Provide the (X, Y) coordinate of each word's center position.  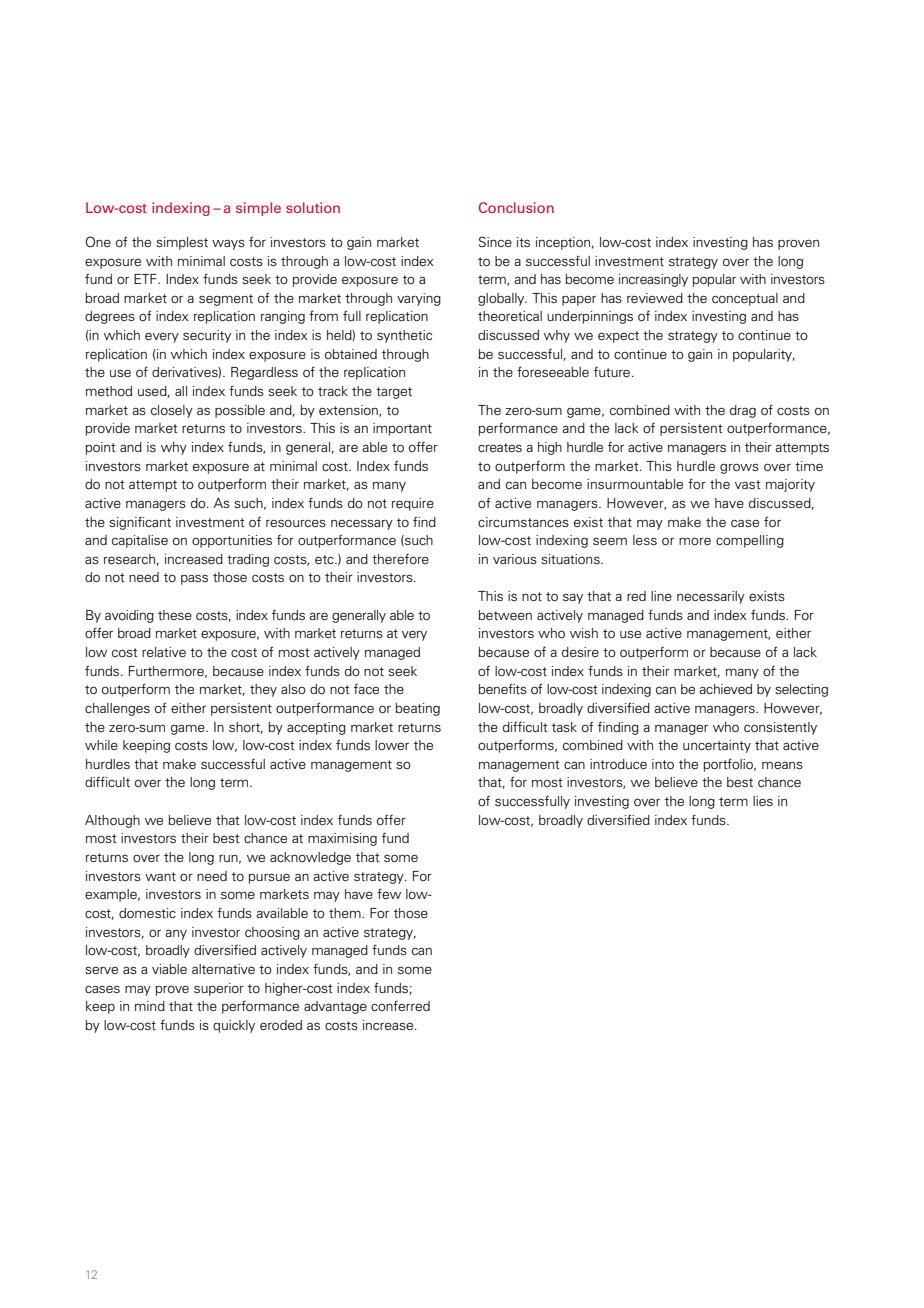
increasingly (653, 280)
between (505, 615)
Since (495, 241)
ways (228, 244)
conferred (400, 1005)
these (175, 615)
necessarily (711, 597)
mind (150, 1006)
